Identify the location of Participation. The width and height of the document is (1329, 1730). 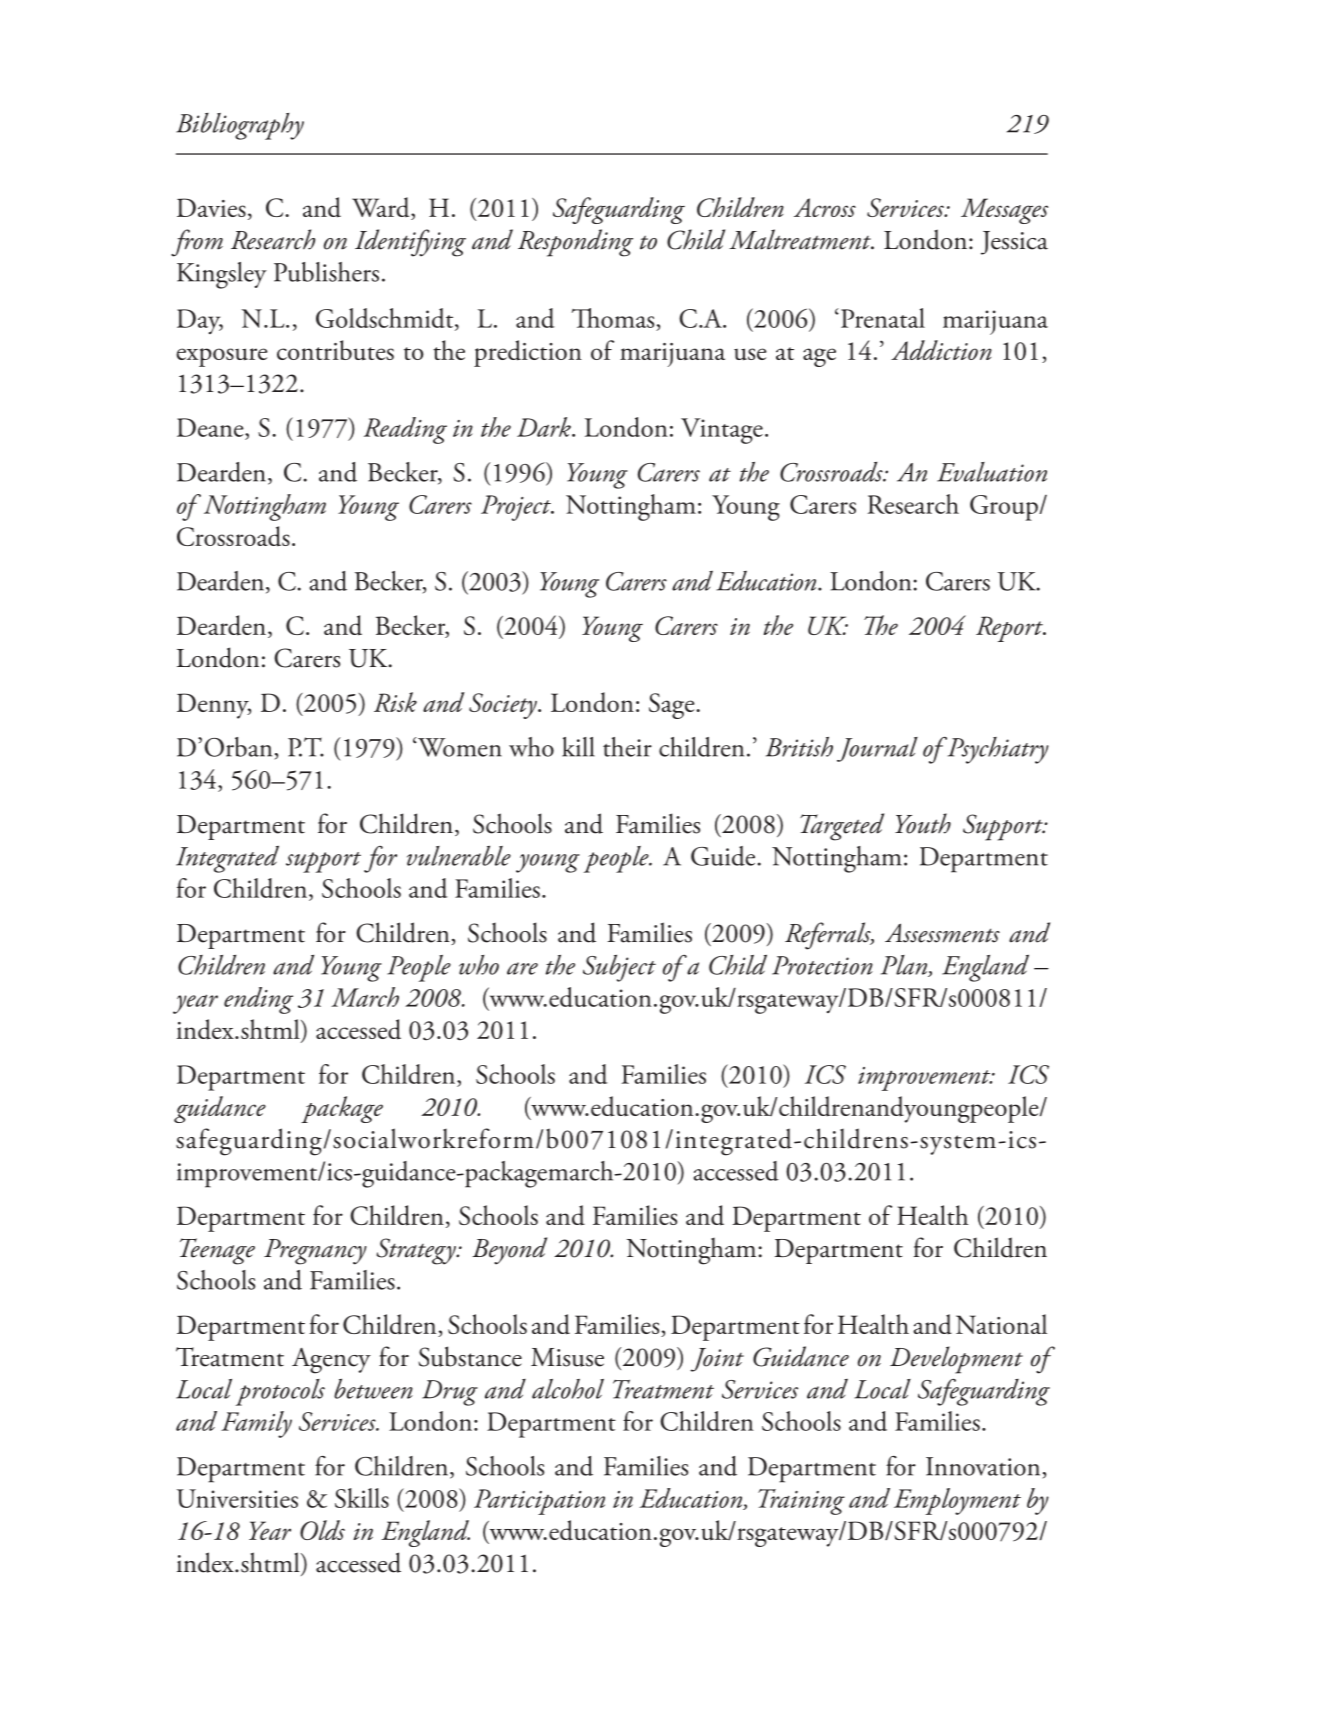
(539, 1502).
